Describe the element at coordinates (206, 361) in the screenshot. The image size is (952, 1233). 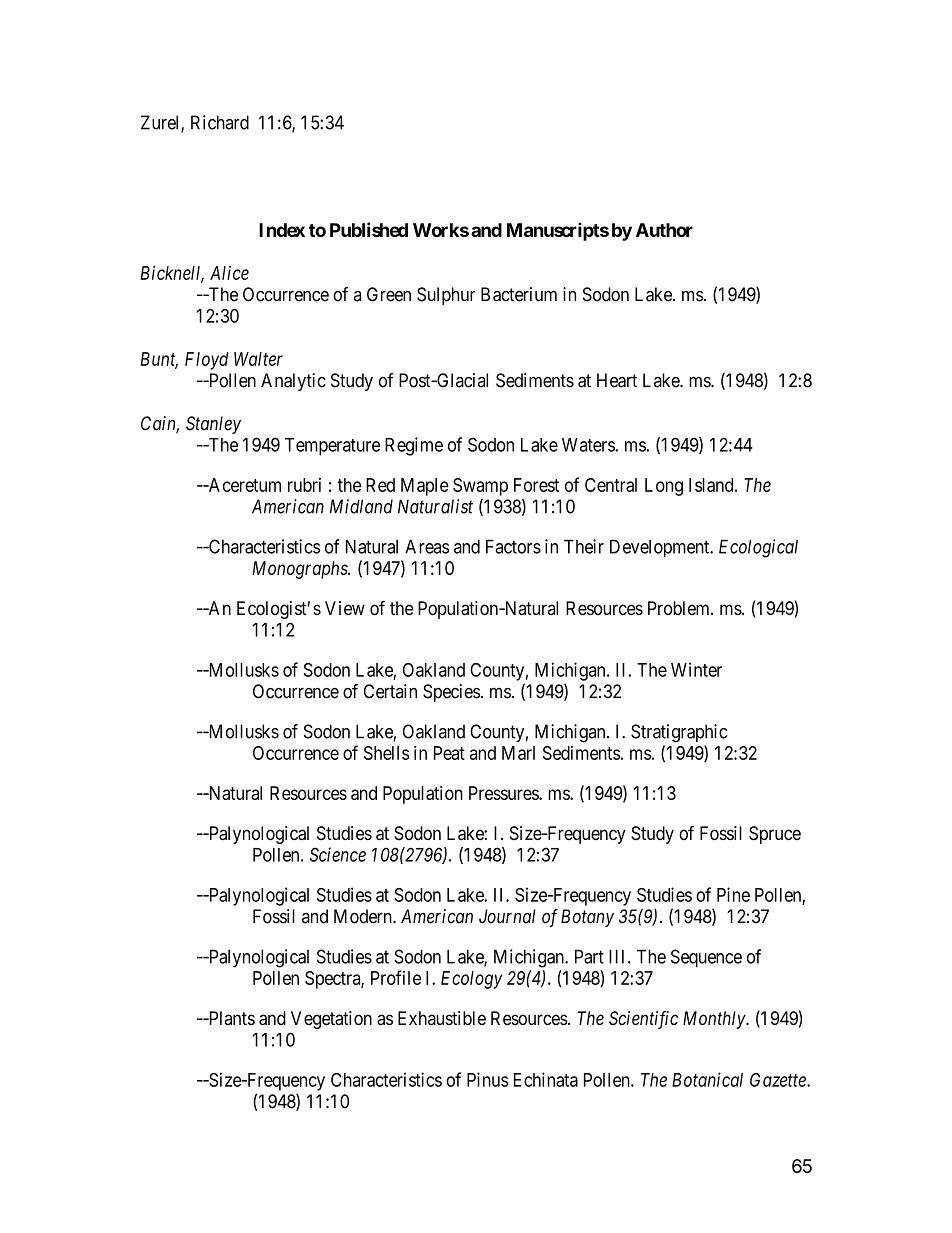
I see `Floyd` at that location.
